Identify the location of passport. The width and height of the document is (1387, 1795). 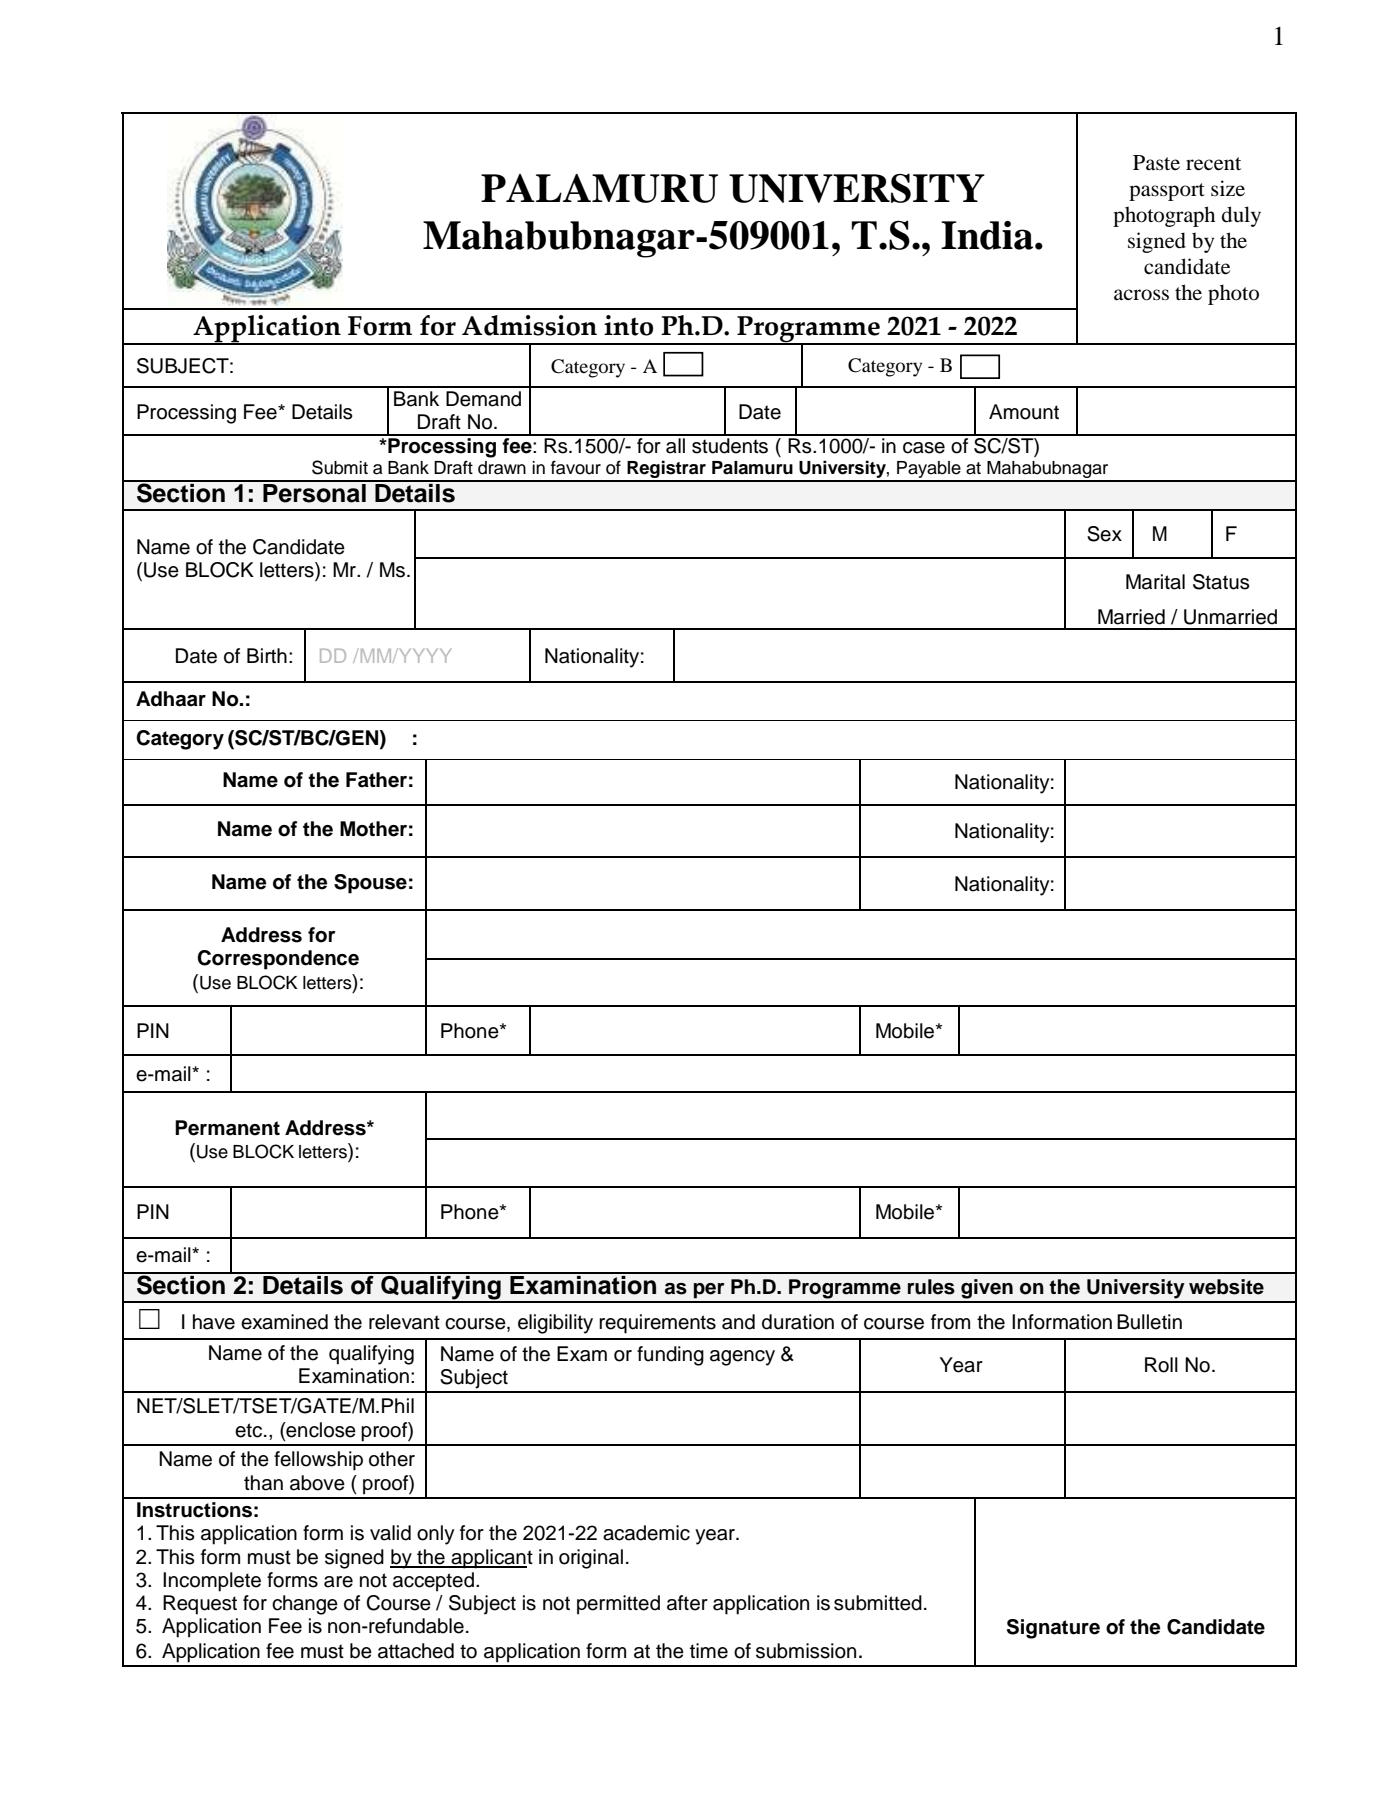
(1167, 192).
